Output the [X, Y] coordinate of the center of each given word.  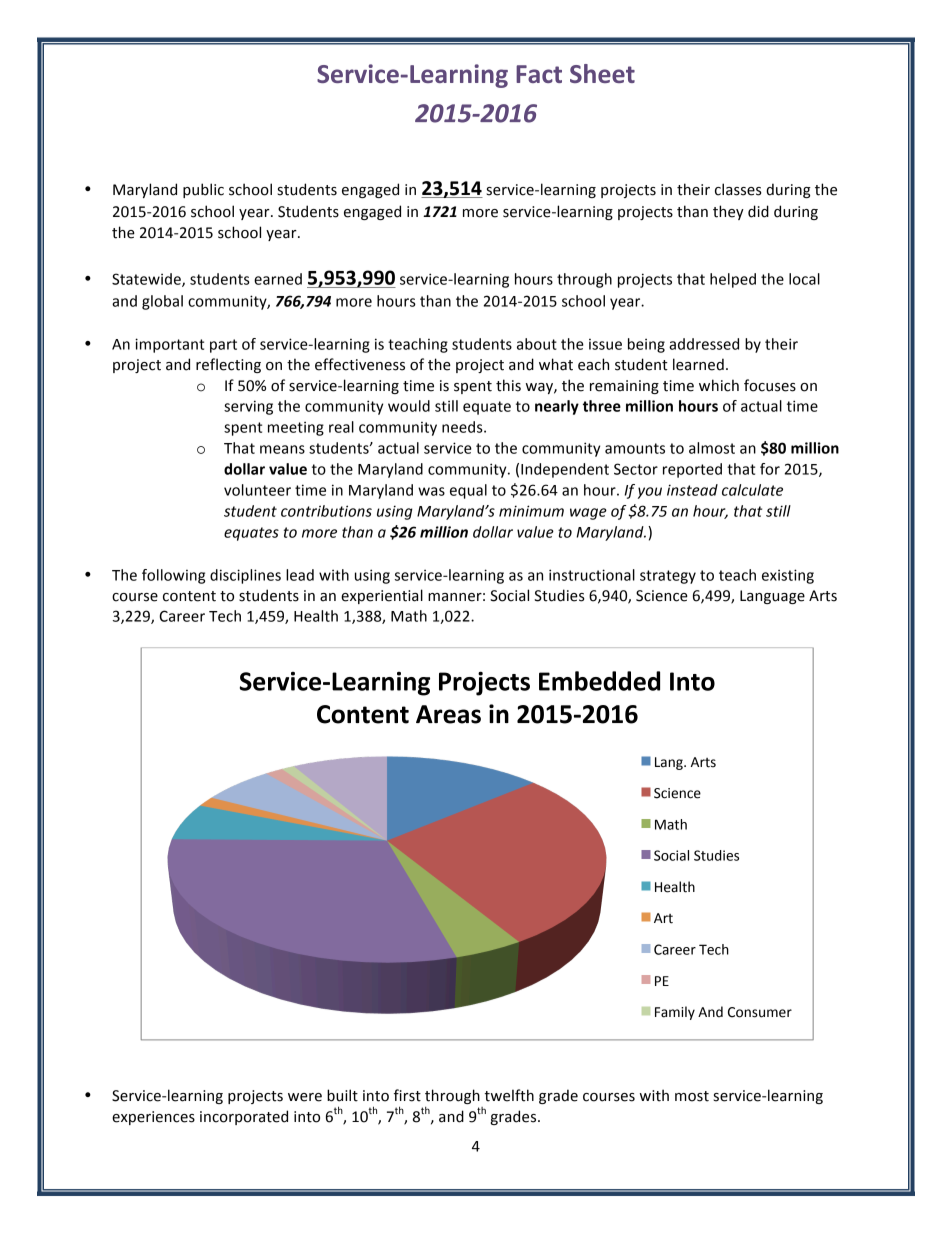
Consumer [760, 1012]
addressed [704, 344]
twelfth [509, 1095]
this [508, 385]
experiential [382, 596]
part [223, 346]
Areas [448, 714]
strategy [668, 577]
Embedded [599, 681]
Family [675, 1013]
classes [738, 189]
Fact [539, 74]
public [203, 190]
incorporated [244, 1117]
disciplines [245, 576]
